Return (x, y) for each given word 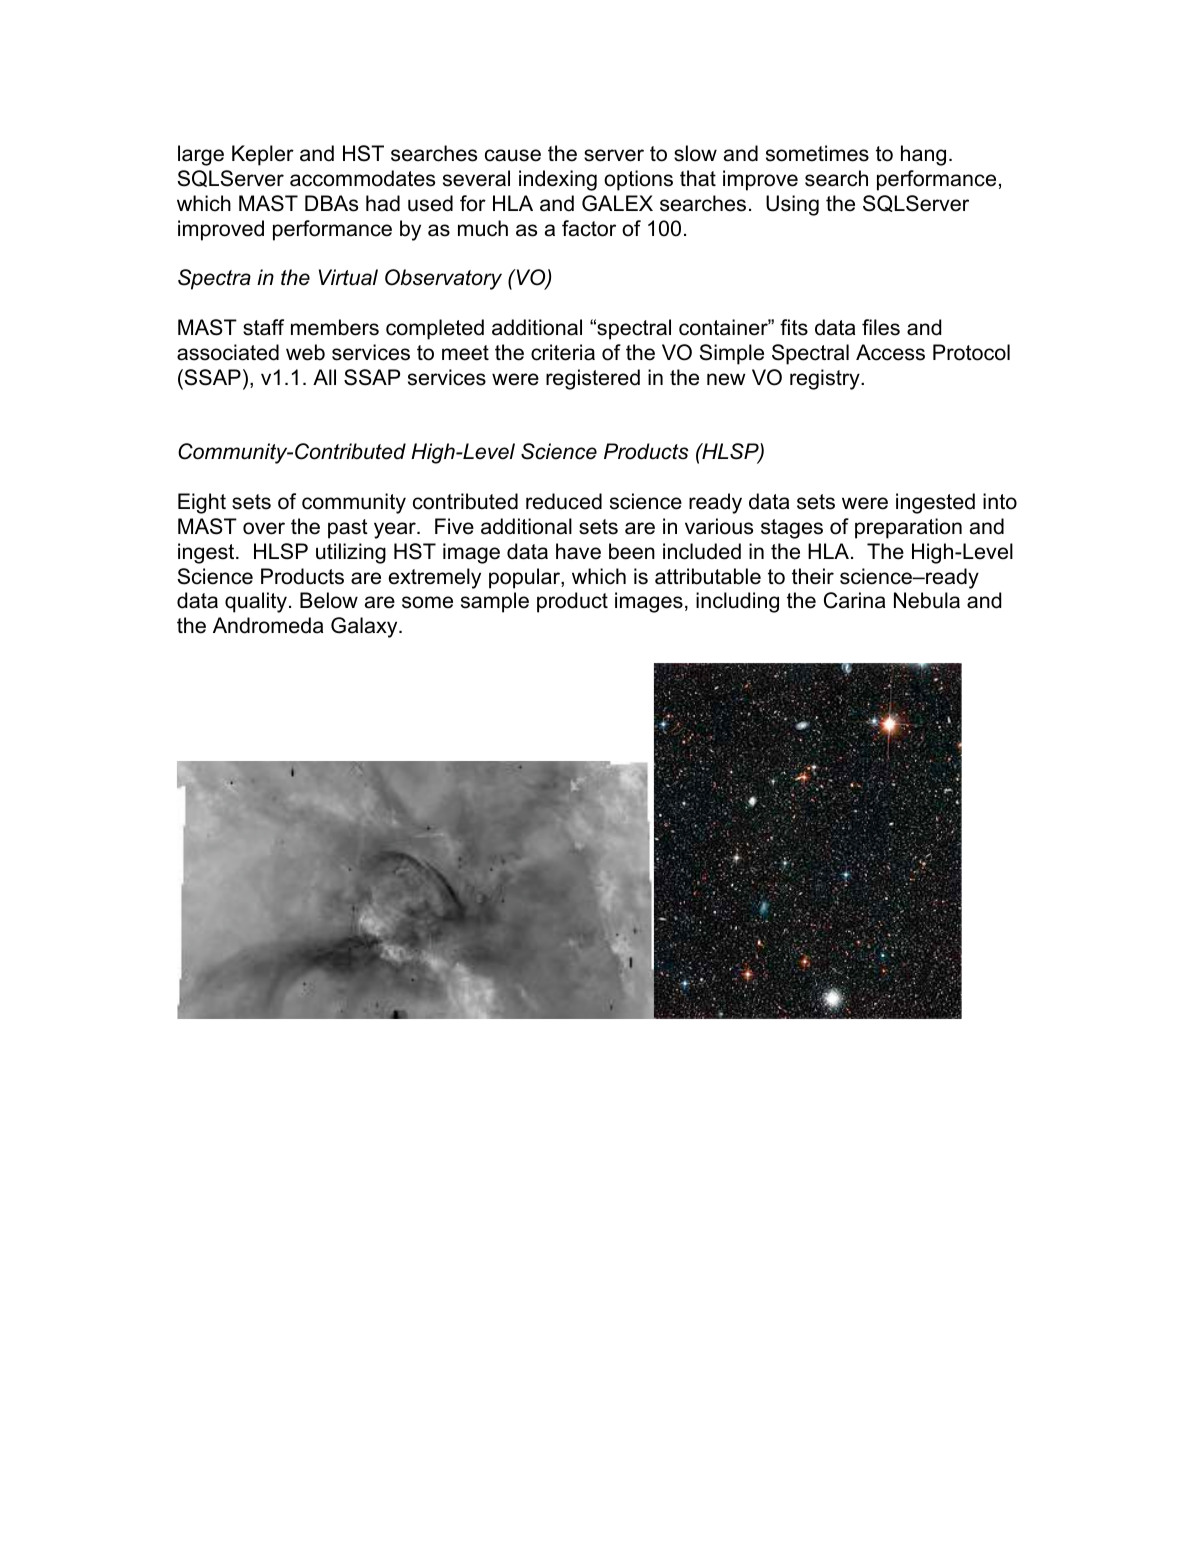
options (638, 180)
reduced (564, 501)
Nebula (927, 600)
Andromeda (268, 625)
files (881, 327)
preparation (908, 528)
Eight (202, 503)
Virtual (348, 277)
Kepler (263, 155)
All (324, 377)
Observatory (443, 279)
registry (826, 379)
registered (593, 379)
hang (923, 155)
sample (495, 602)
